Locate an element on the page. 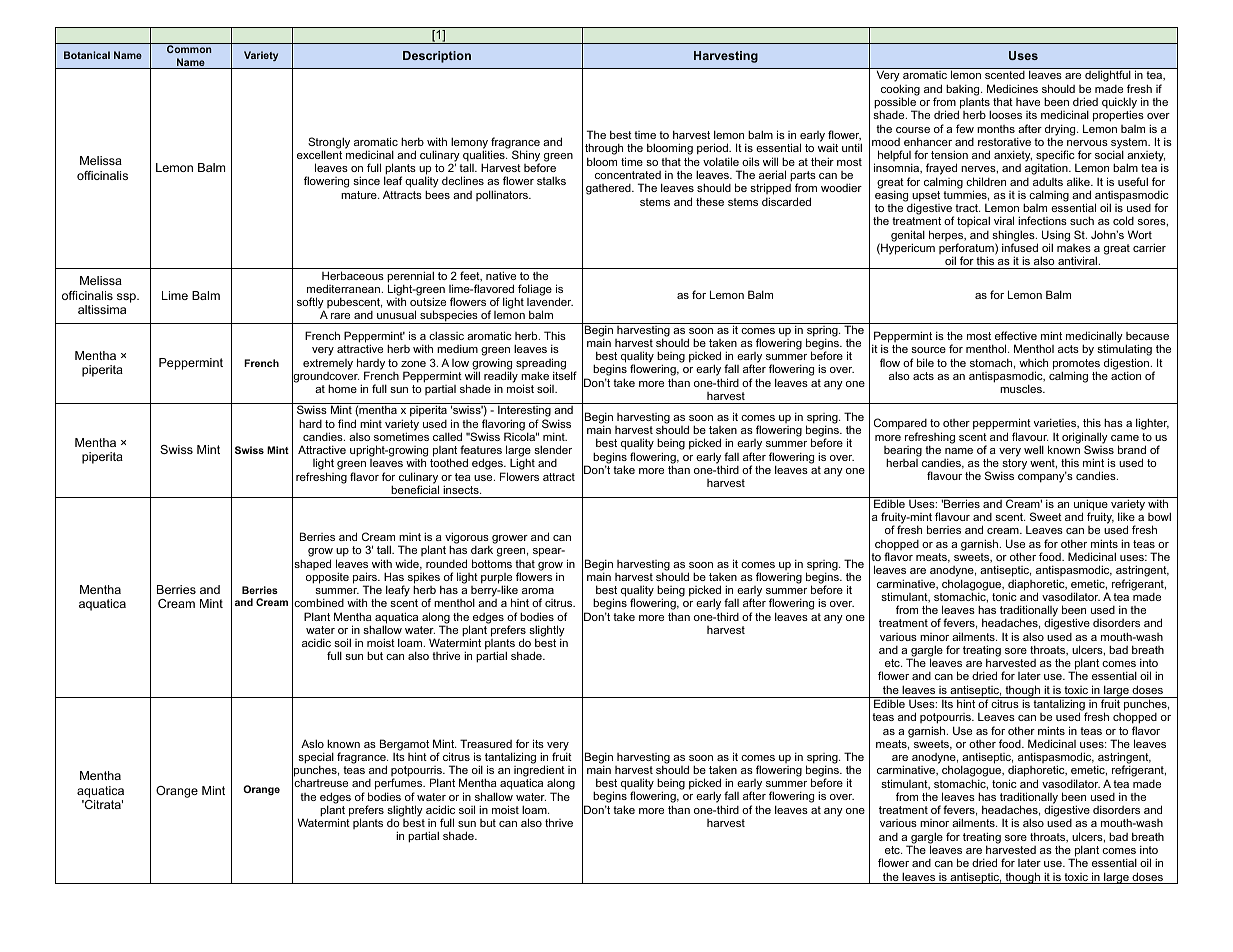  ssp is located at coordinates (127, 298).
